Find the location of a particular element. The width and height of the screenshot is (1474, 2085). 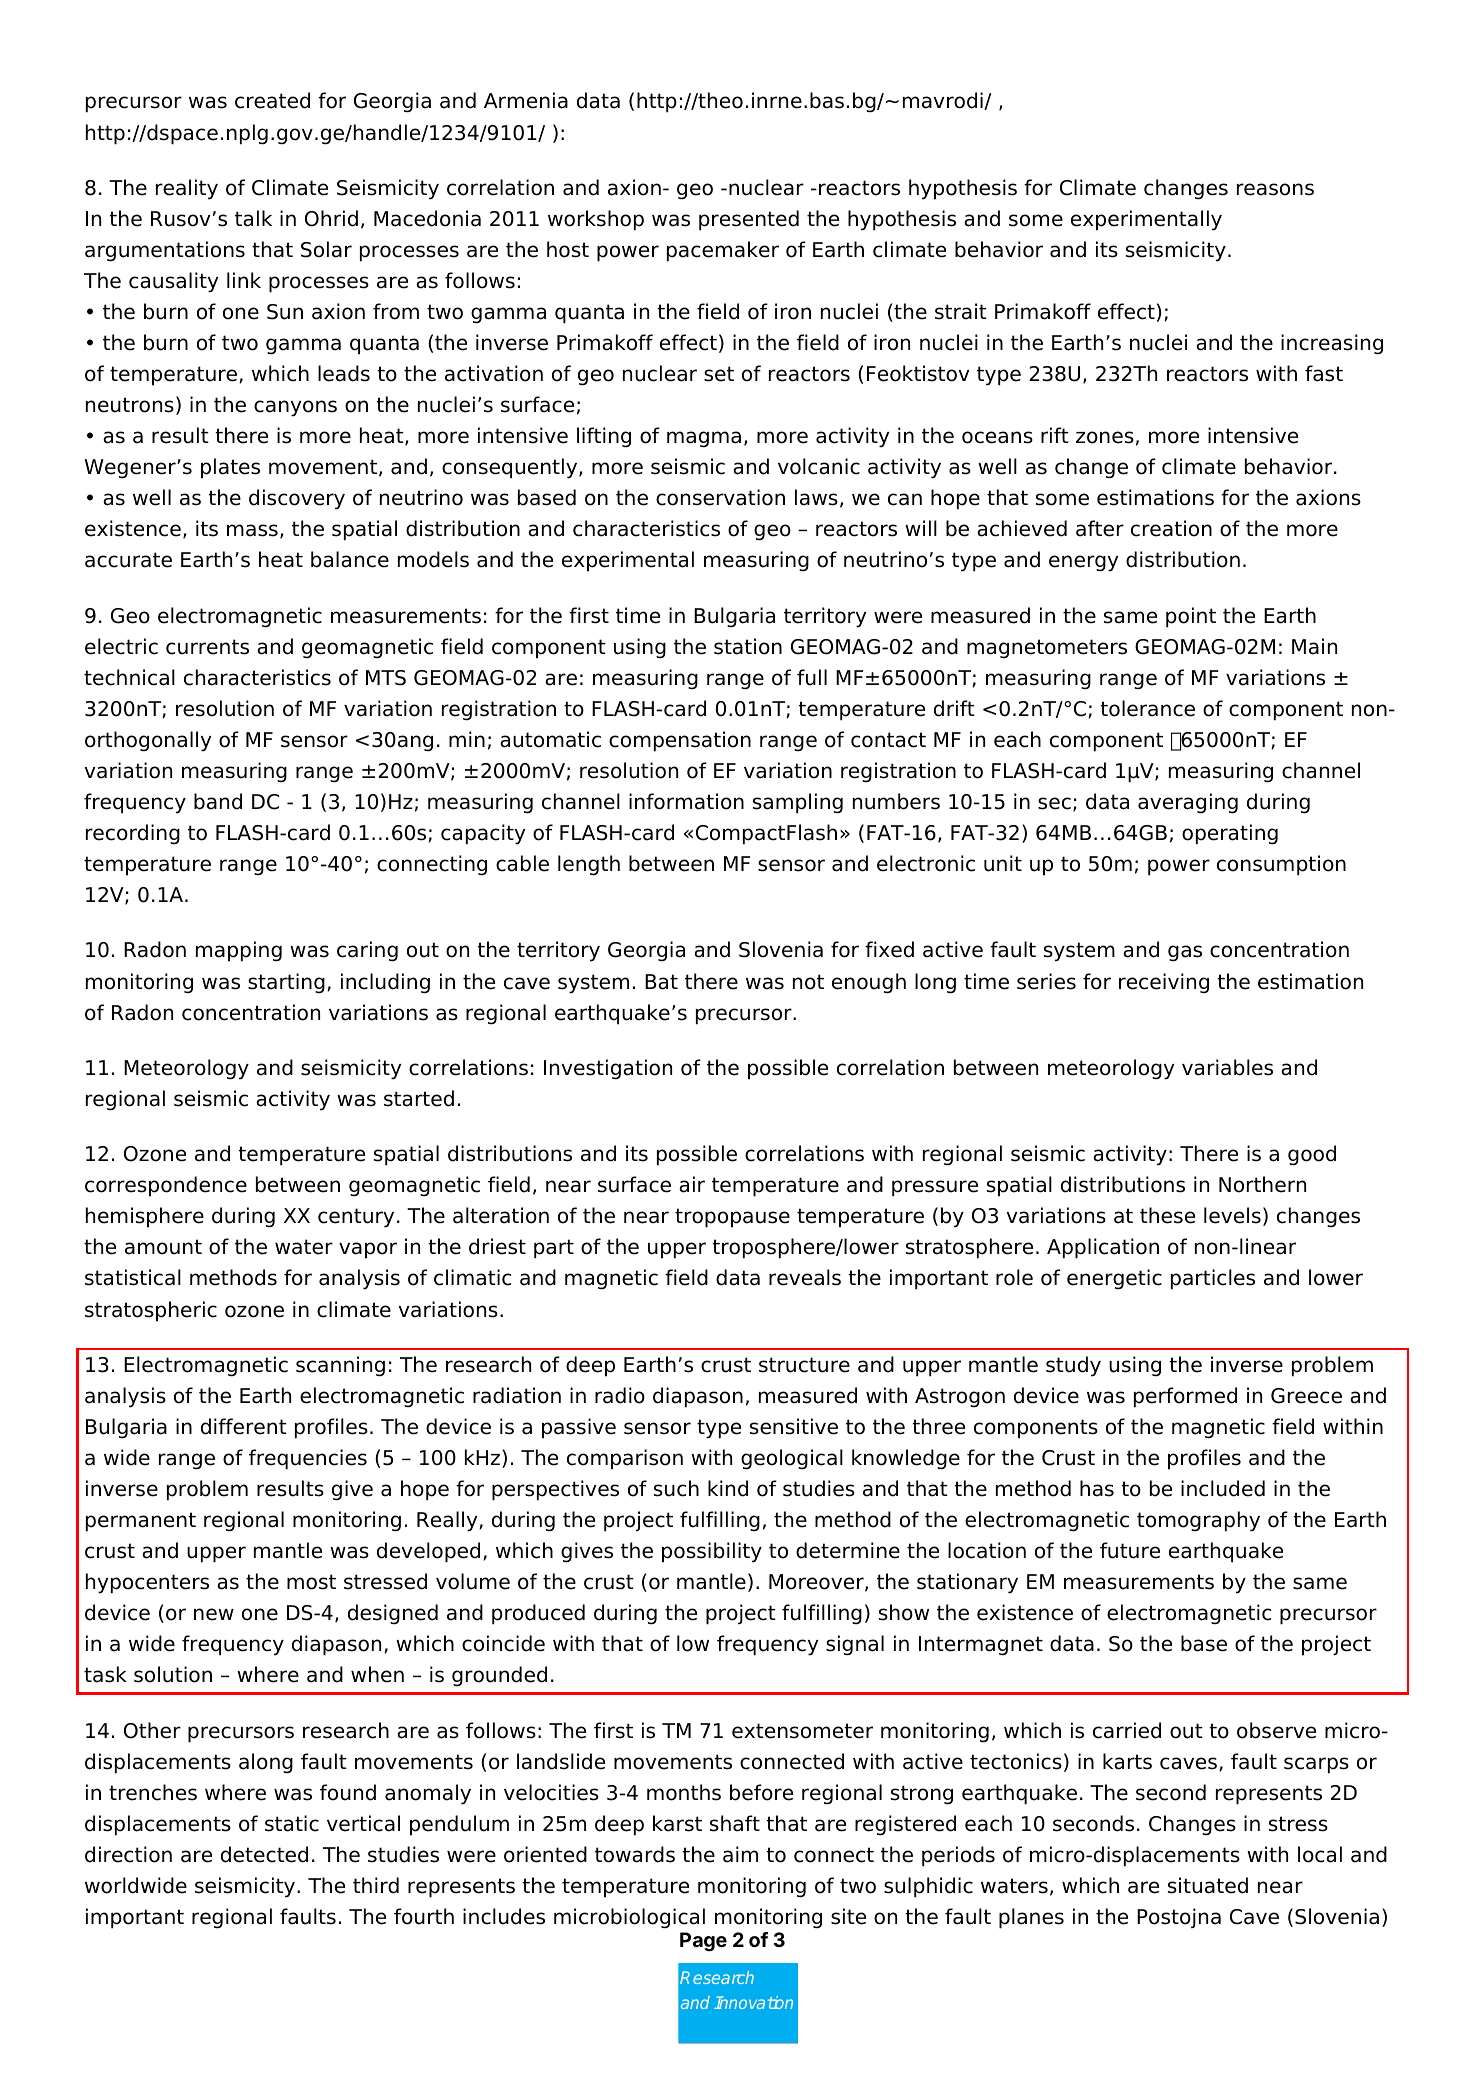

Bat is located at coordinates (661, 982).
